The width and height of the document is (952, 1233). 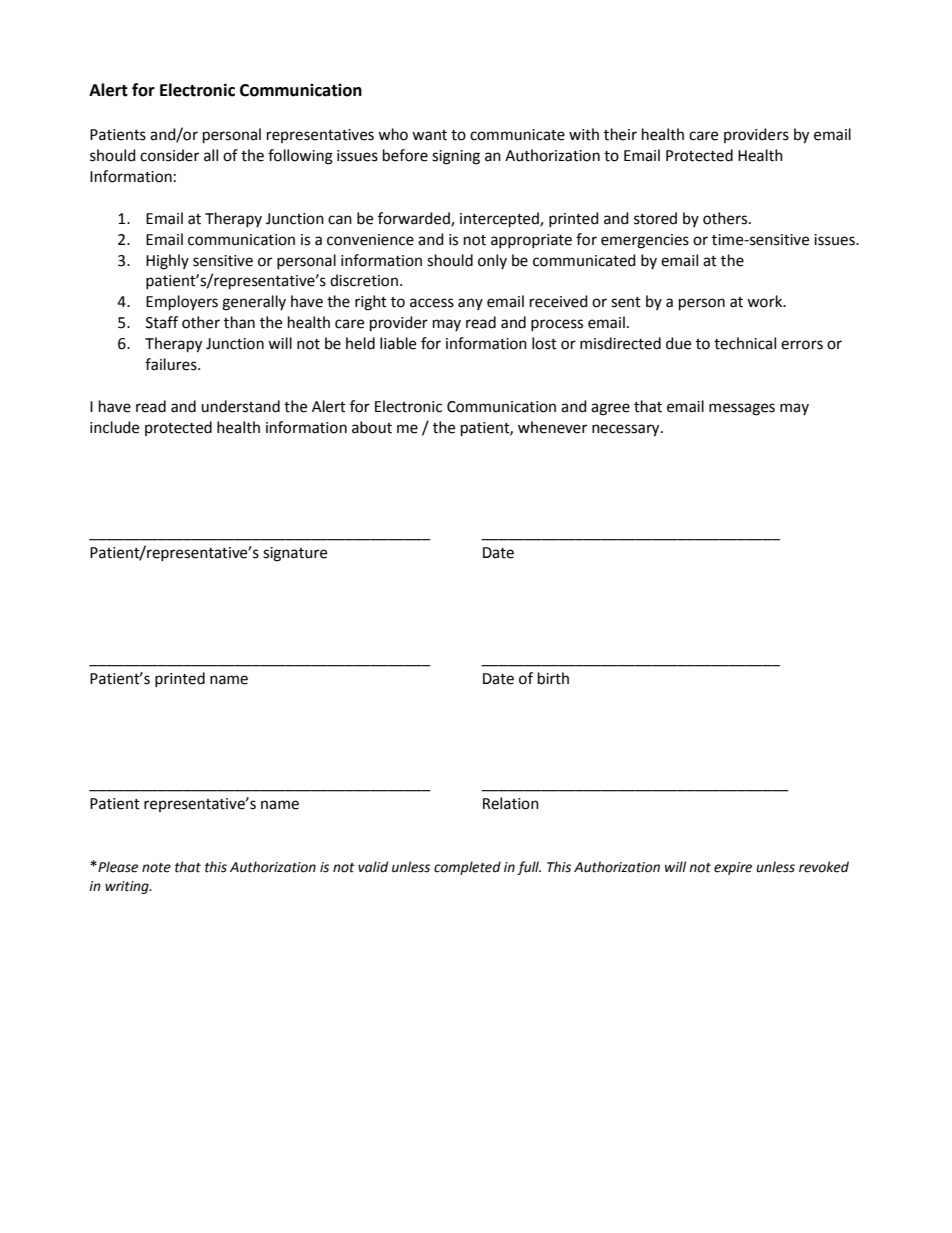 What do you see at coordinates (620, 134) in the document?
I see `their` at bounding box center [620, 134].
